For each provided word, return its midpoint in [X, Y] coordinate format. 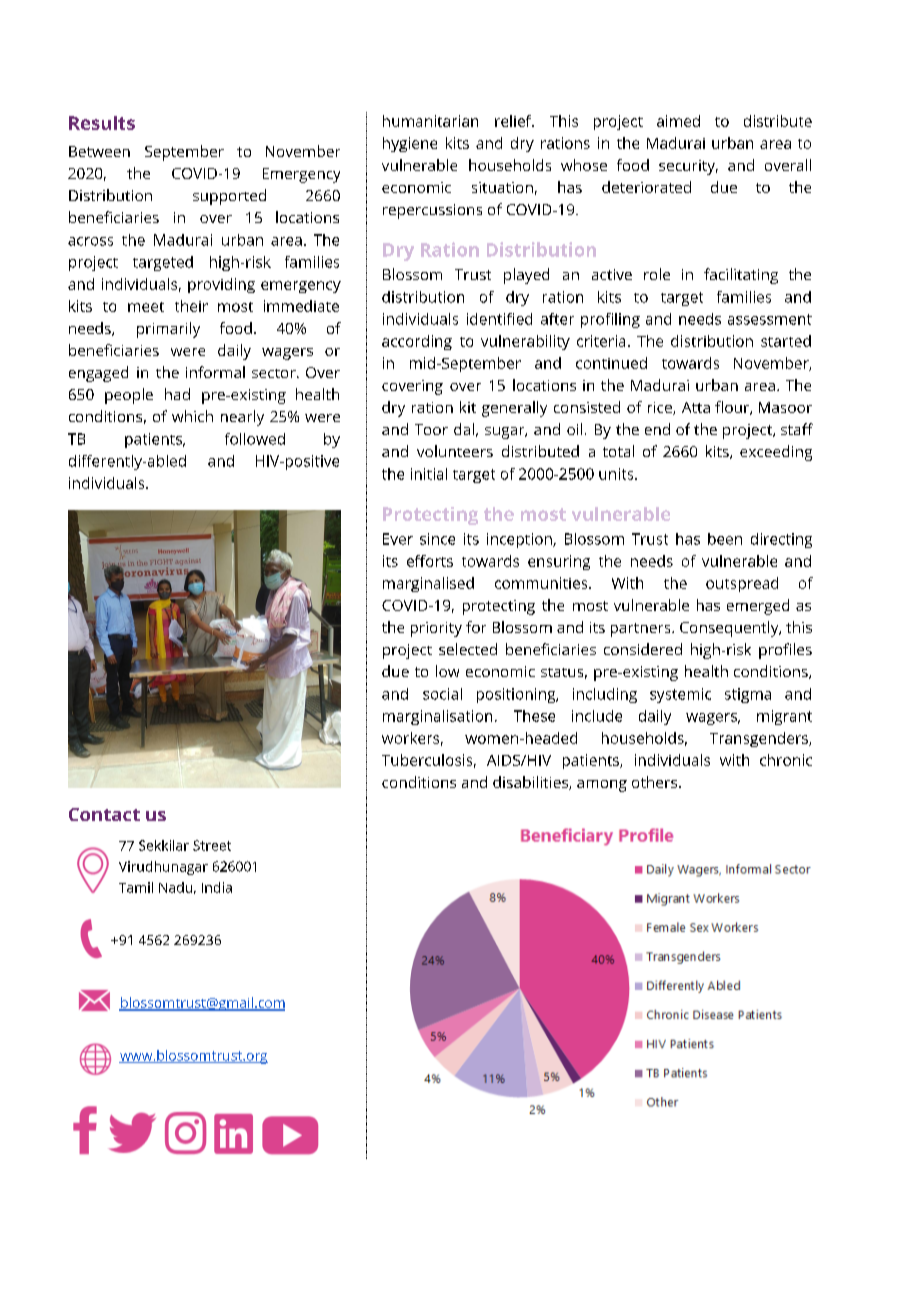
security [688, 167]
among [602, 786]
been [725, 539]
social [442, 694]
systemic [680, 695]
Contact [104, 814]
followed [255, 439]
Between [99, 151]
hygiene [410, 144]
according [417, 342]
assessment [770, 319]
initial [429, 474]
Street [212, 845]
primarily [168, 330]
